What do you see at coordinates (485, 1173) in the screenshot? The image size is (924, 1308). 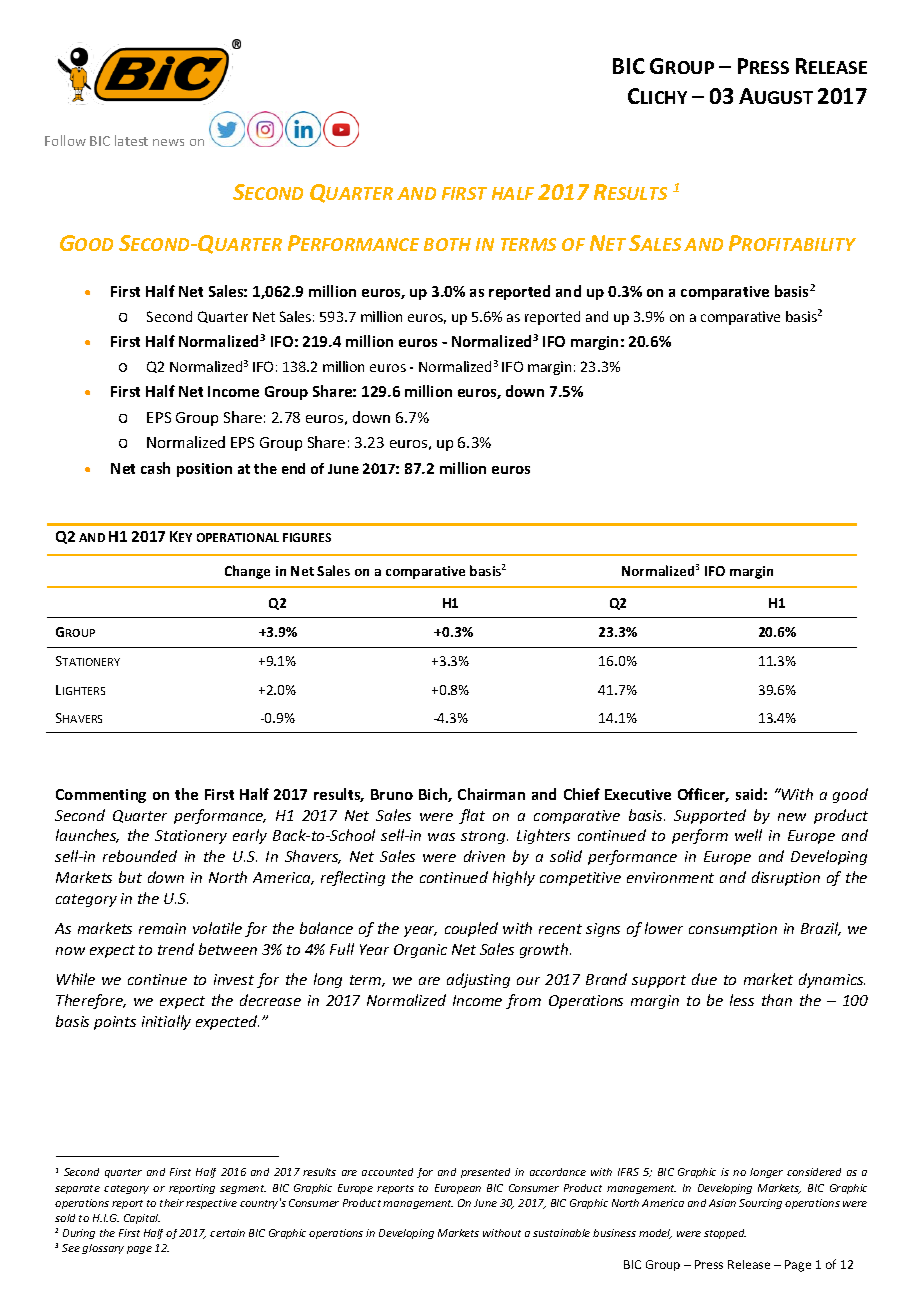 I see `presented` at bounding box center [485, 1173].
